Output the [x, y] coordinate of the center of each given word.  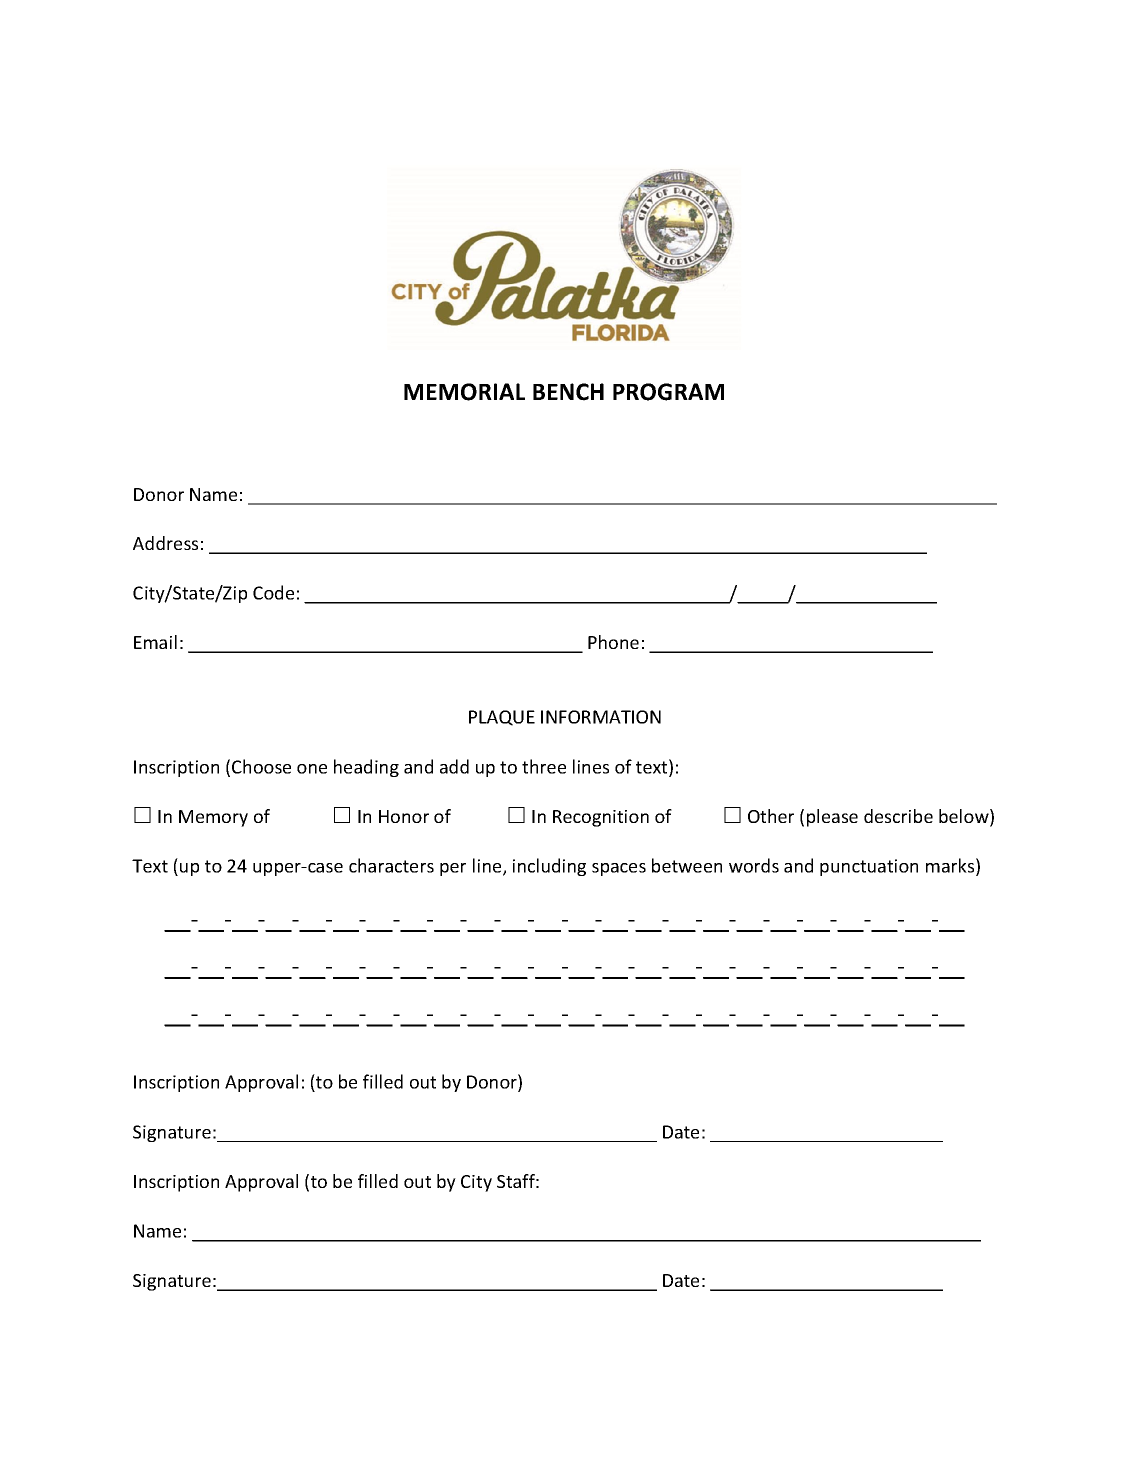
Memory [213, 818]
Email [155, 642]
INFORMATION [601, 717]
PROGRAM [668, 392]
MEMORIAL [464, 392]
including [549, 867]
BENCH [568, 392]
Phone [613, 642]
